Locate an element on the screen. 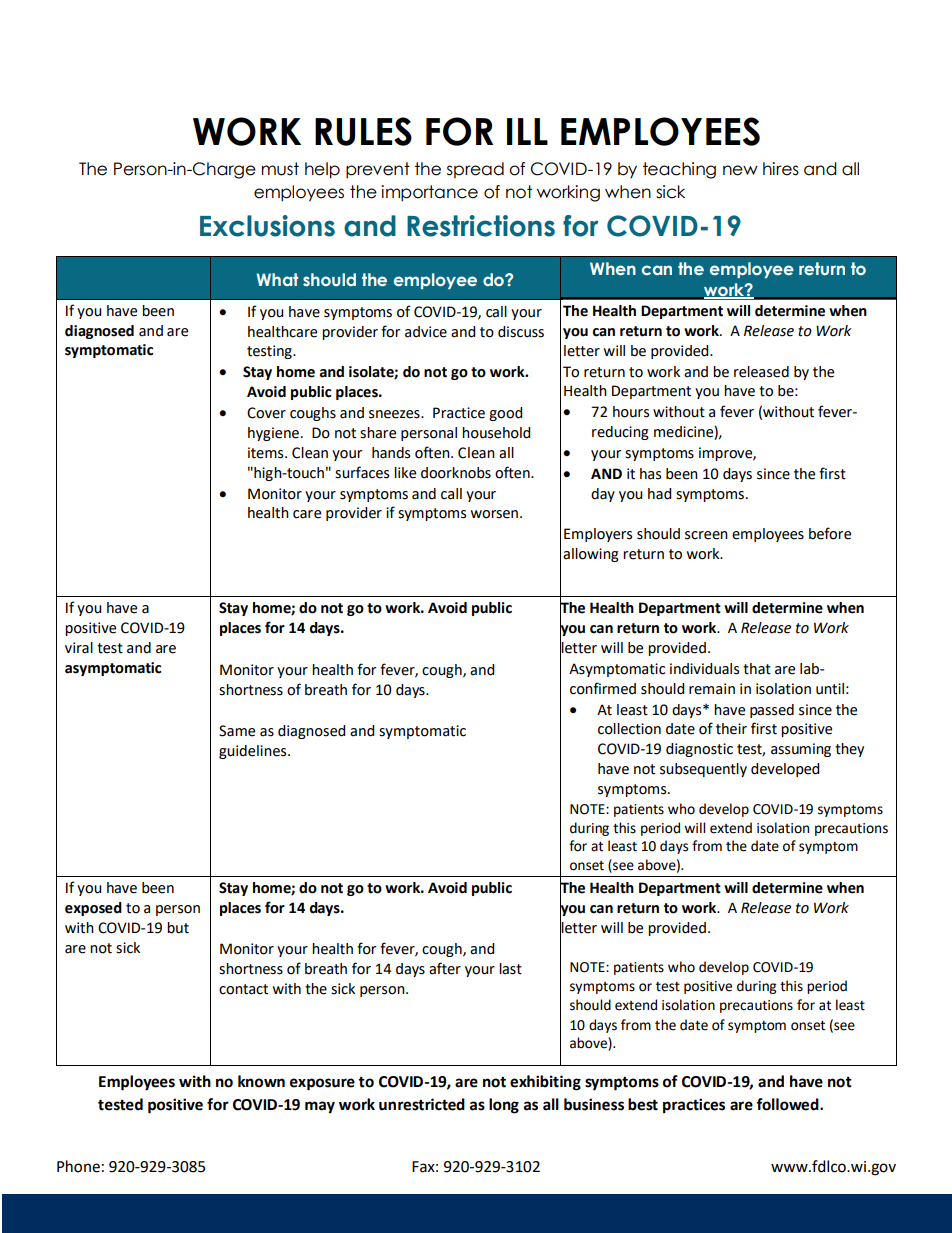 The width and height of the screenshot is (952, 1233). must is located at coordinates (280, 169).
